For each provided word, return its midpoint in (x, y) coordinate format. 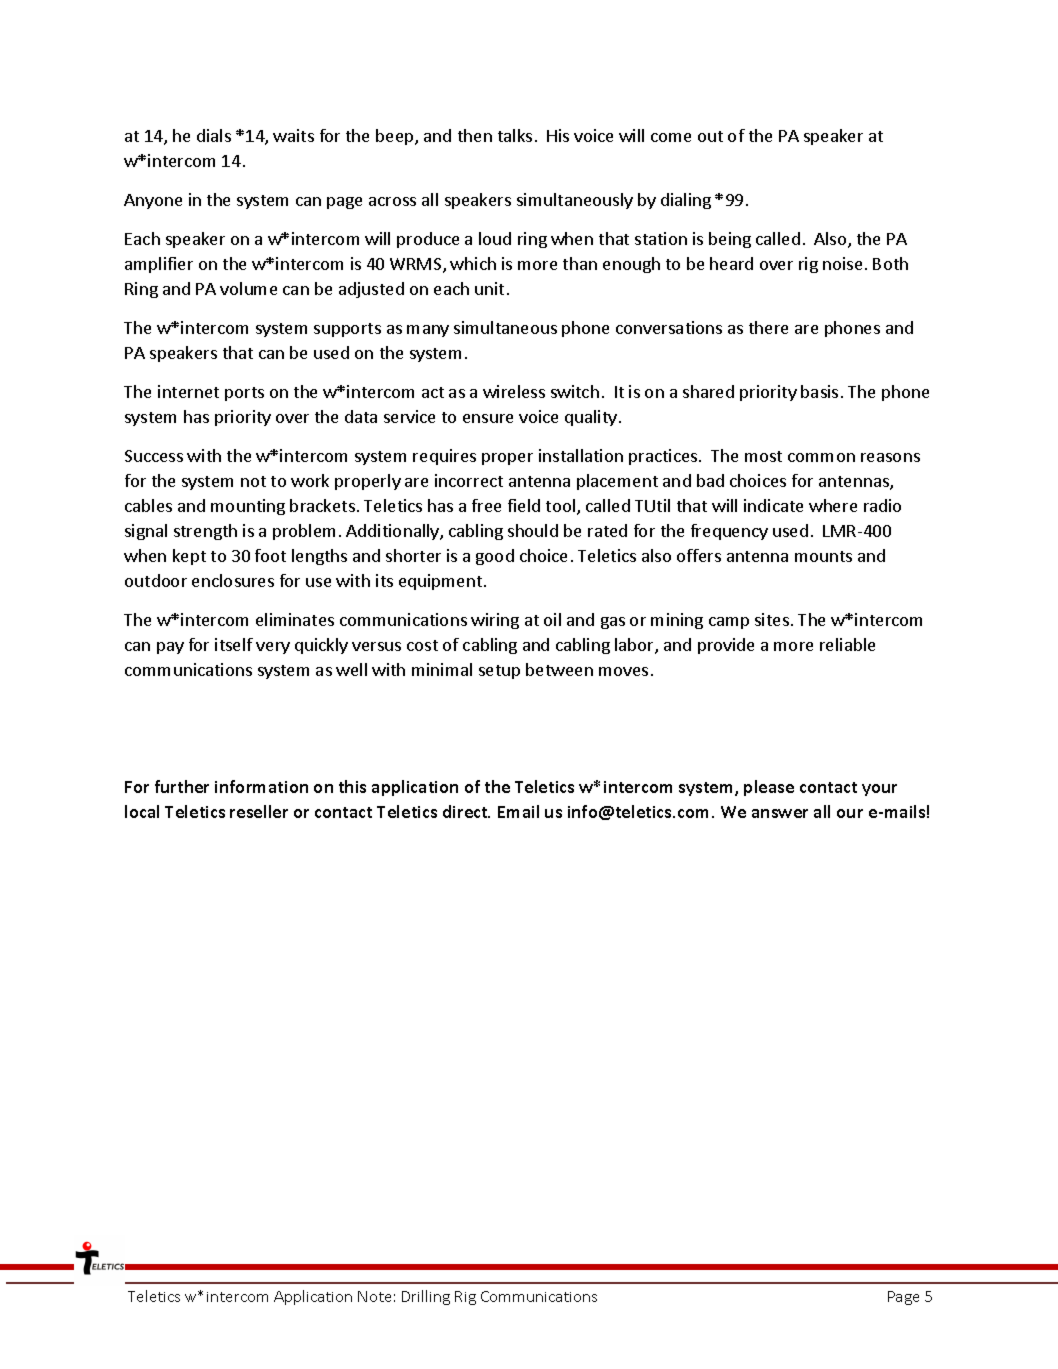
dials (214, 135)
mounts (823, 556)
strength (205, 532)
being (730, 240)
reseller (259, 811)
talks (515, 135)
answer (780, 813)
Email (518, 811)
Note (374, 1296)
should (533, 530)
